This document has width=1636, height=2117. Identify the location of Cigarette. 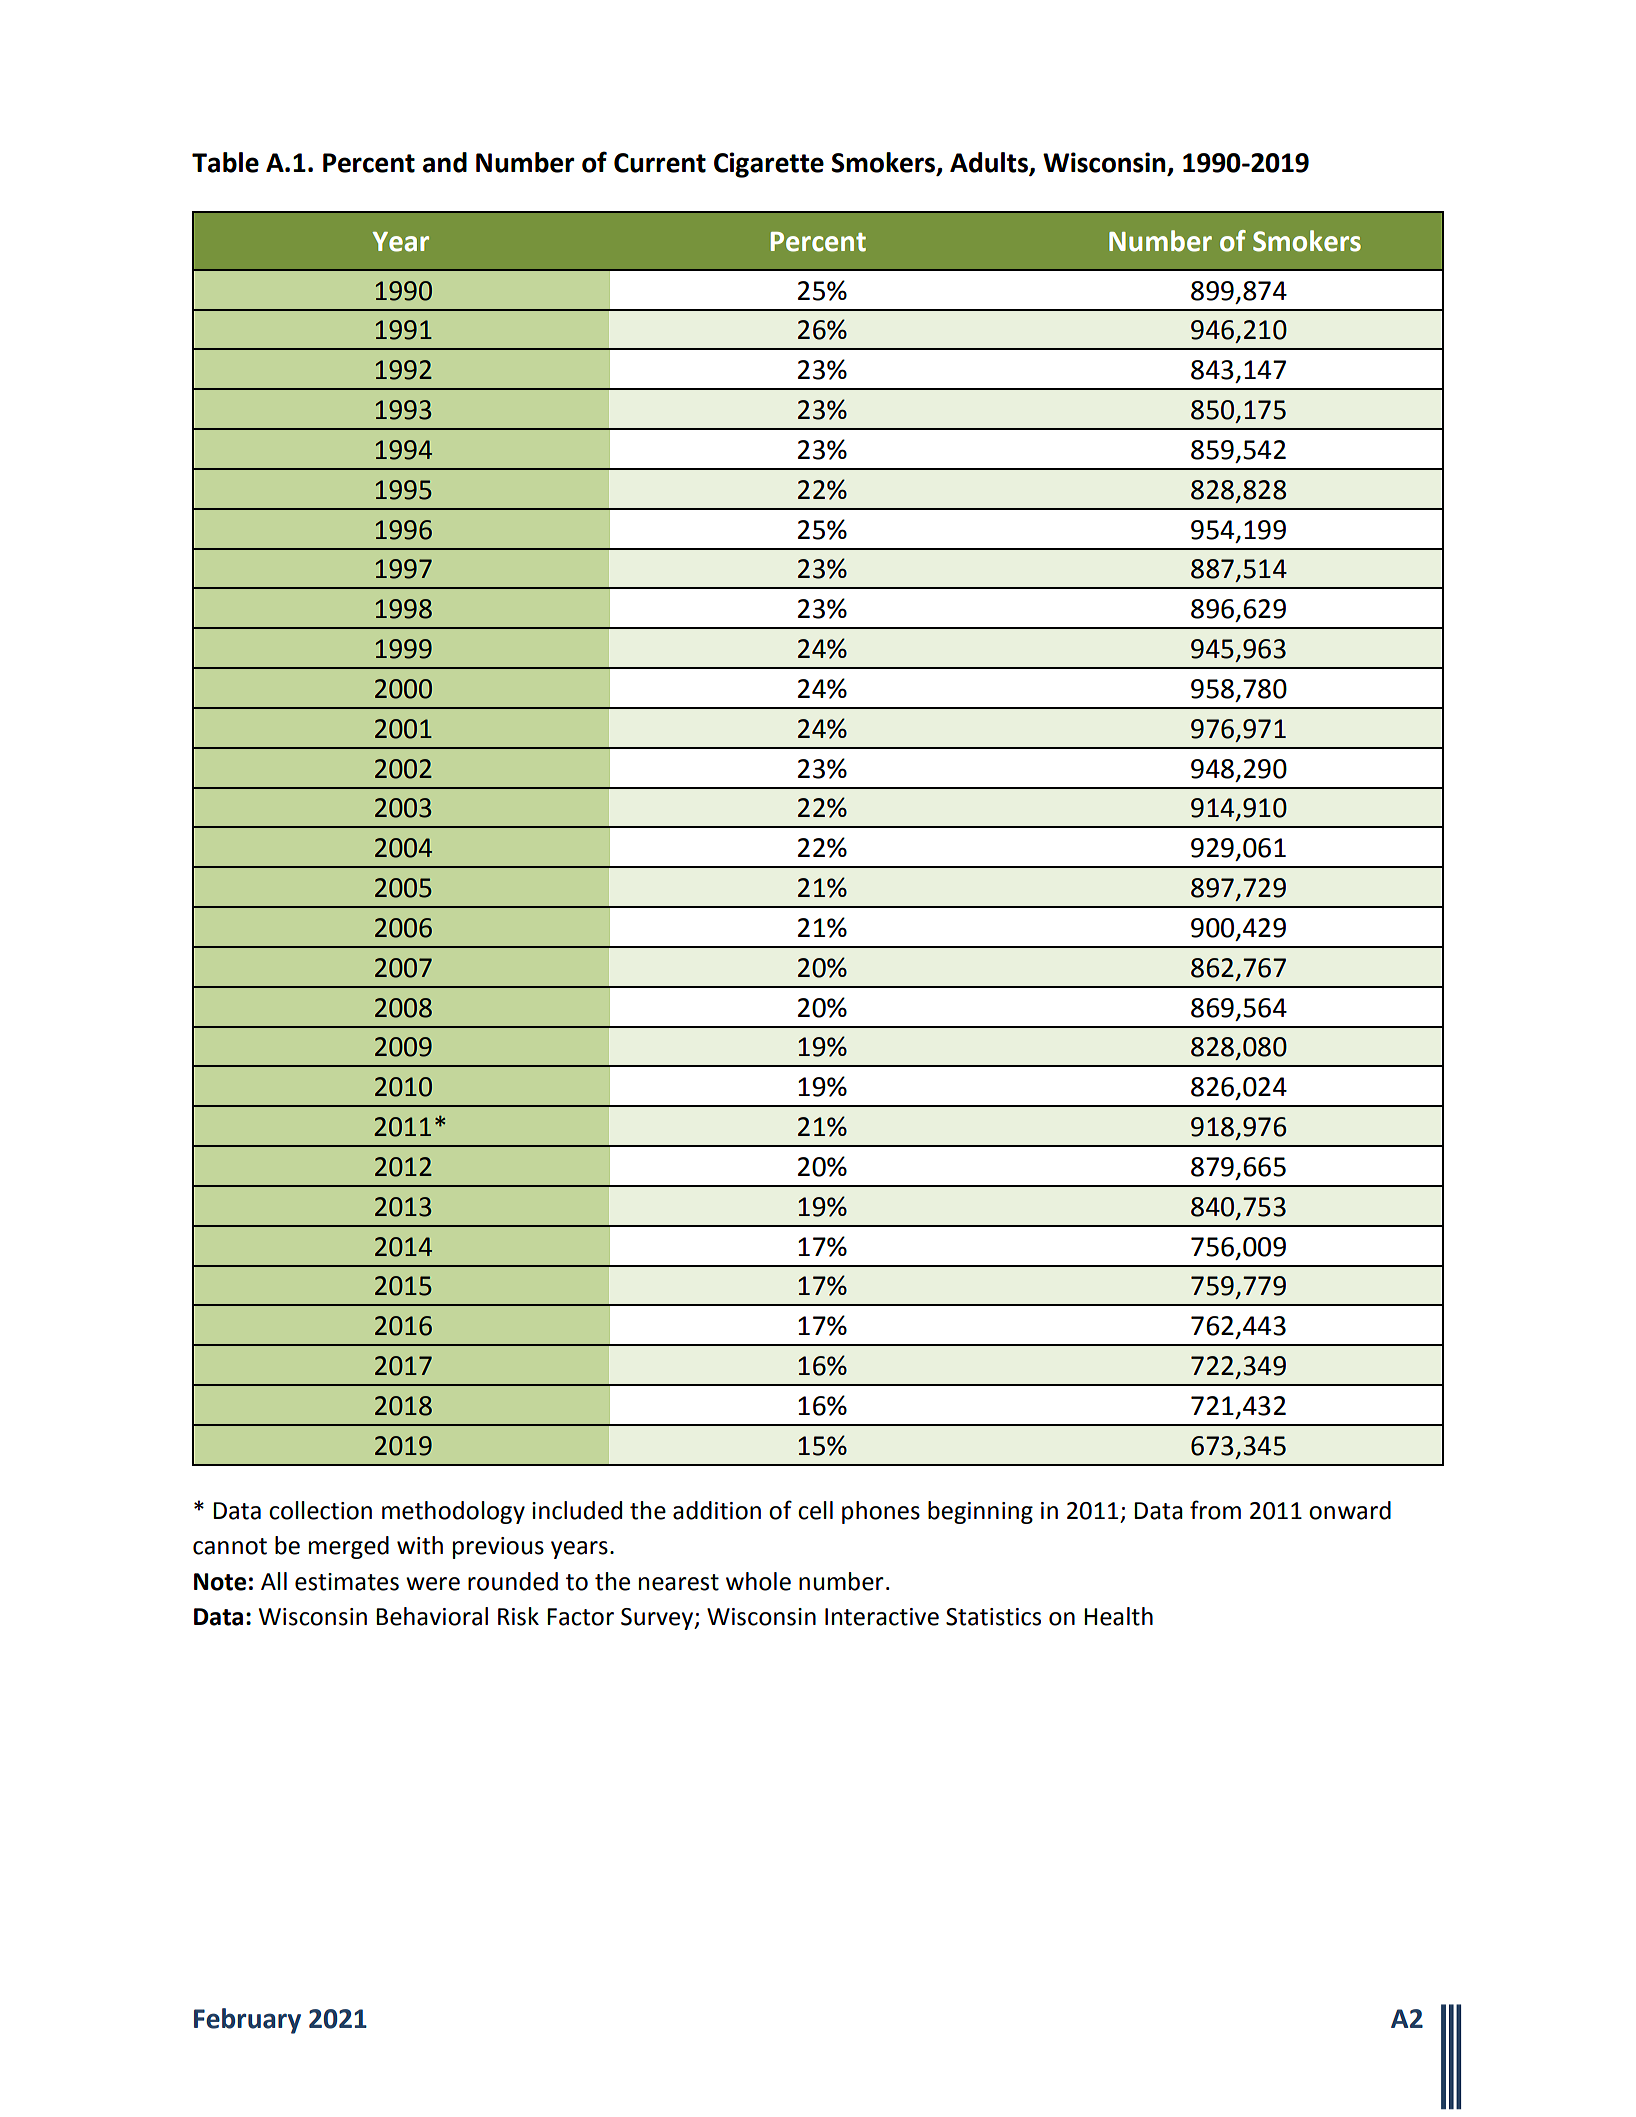
(769, 165).
